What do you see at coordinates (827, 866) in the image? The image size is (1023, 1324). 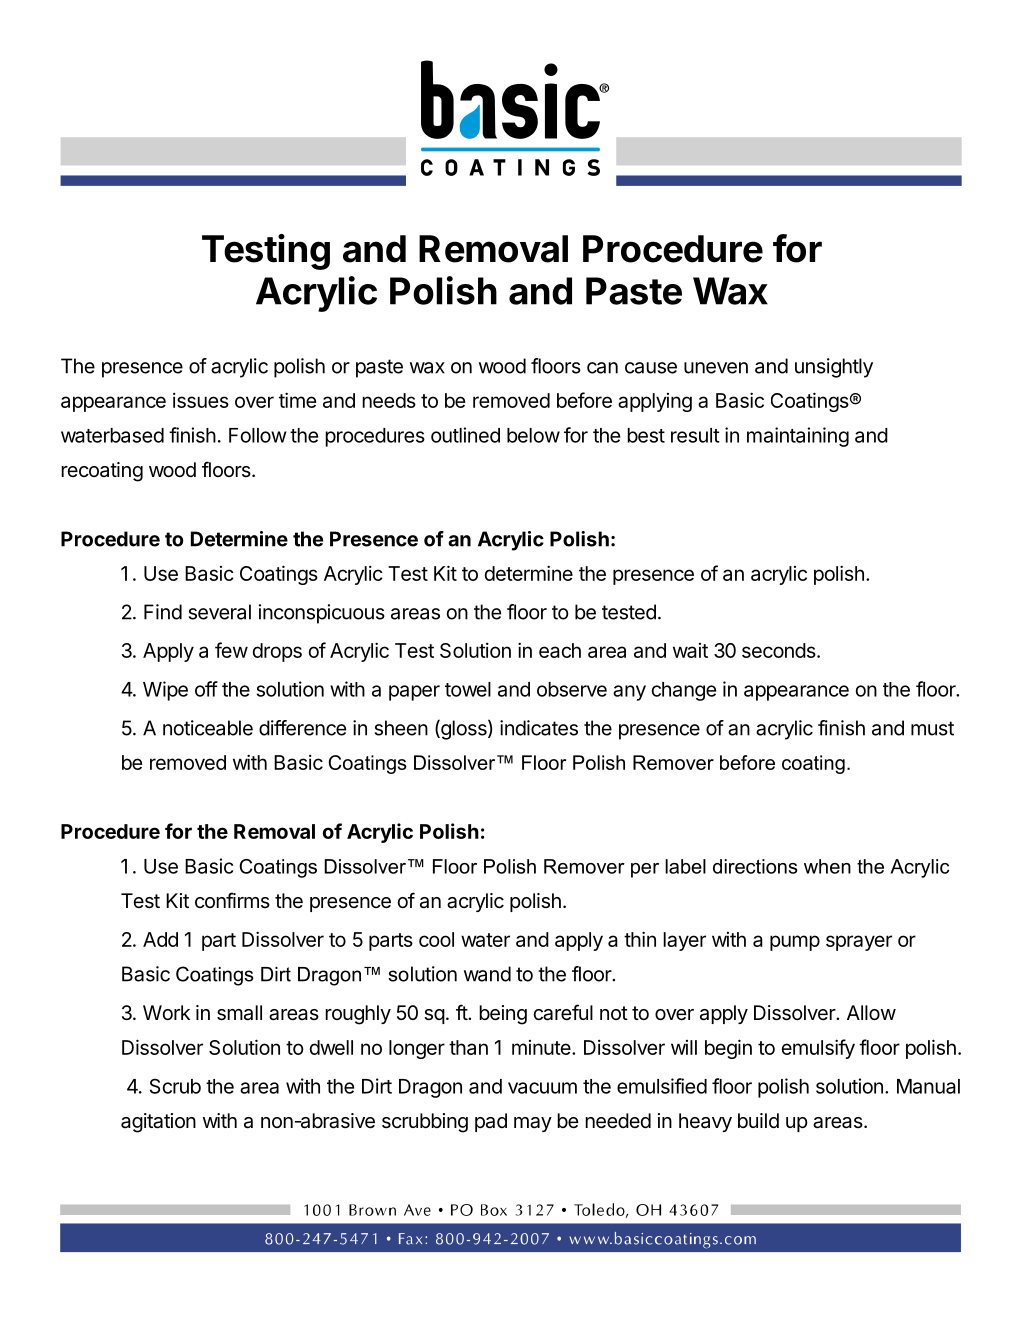 I see `when` at bounding box center [827, 866].
